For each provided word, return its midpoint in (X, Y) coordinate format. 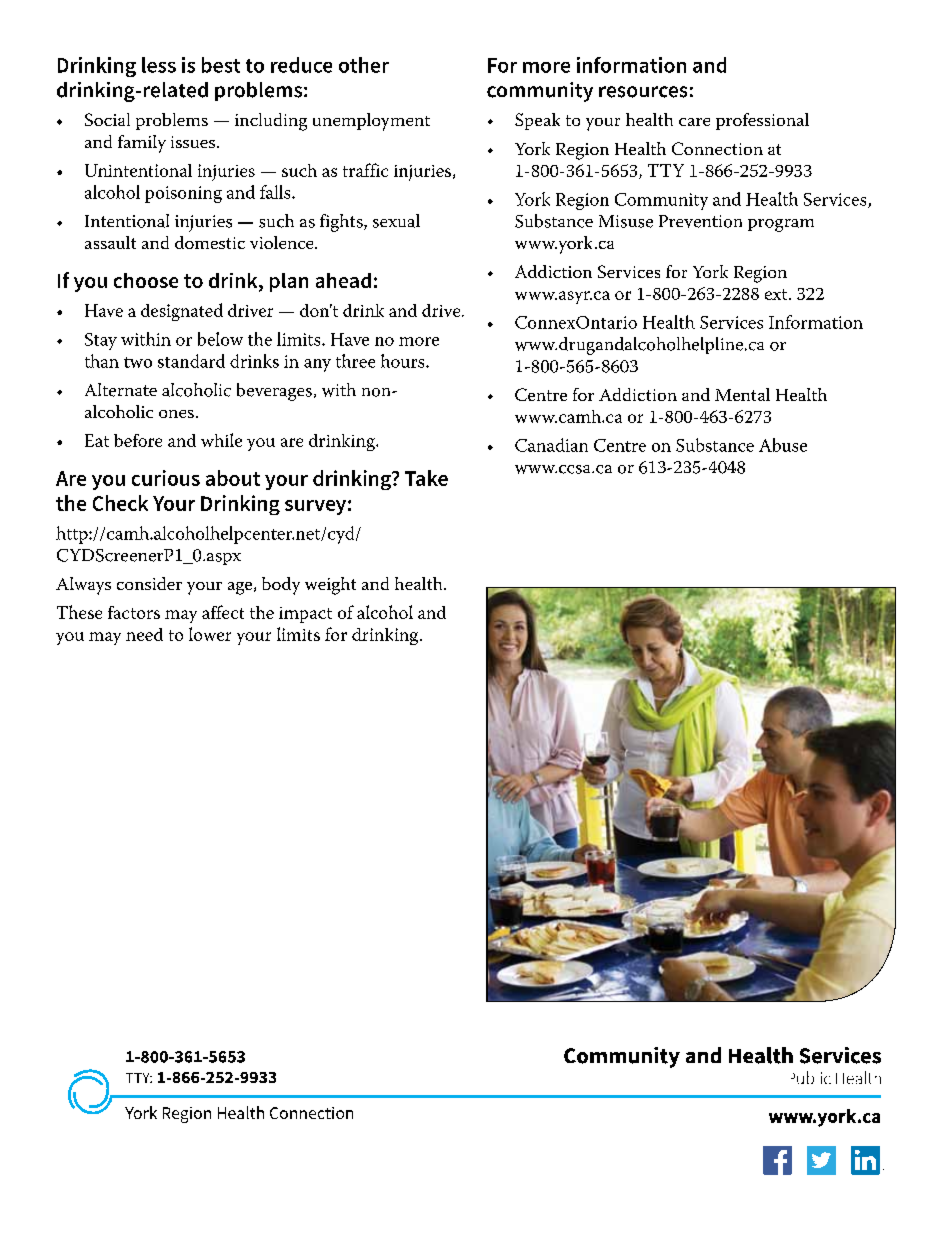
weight (330, 586)
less (159, 65)
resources (643, 92)
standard (191, 361)
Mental (742, 394)
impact (305, 615)
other (364, 65)
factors (134, 612)
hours (404, 361)
